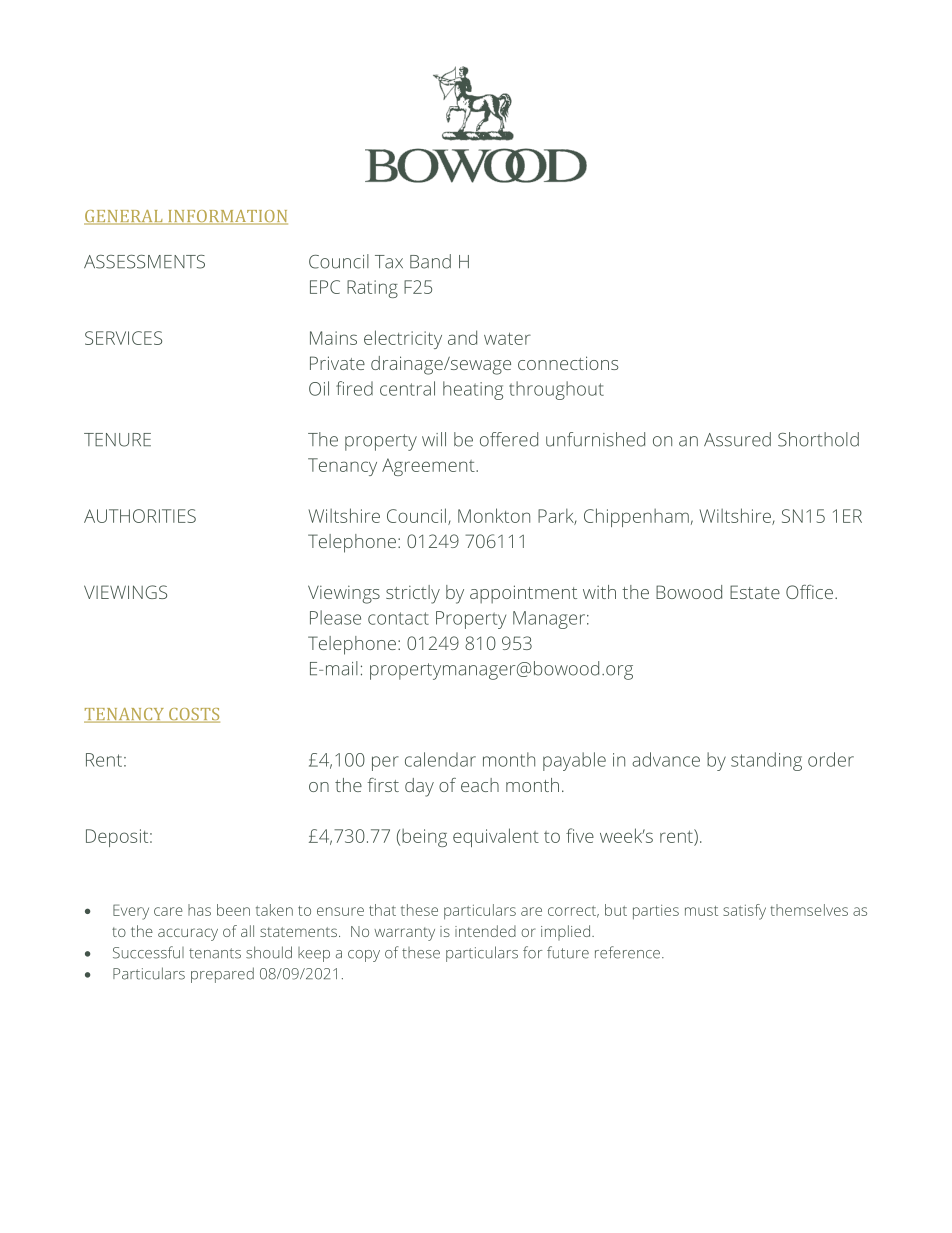 This image has width=952, height=1233. What do you see at coordinates (766, 761) in the image?
I see `standing` at bounding box center [766, 761].
